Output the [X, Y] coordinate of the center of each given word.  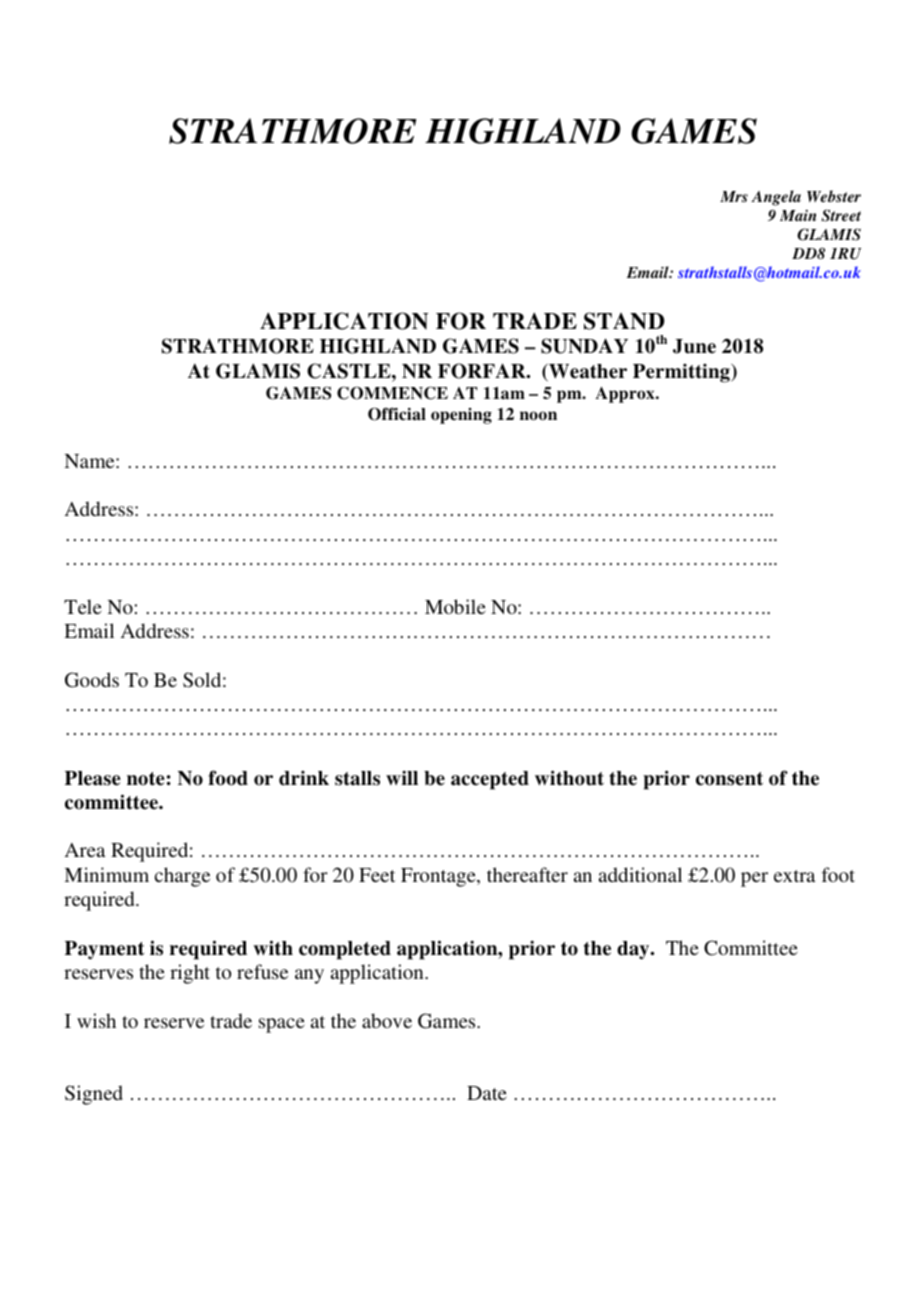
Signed [94, 1095]
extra [794, 876]
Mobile [455, 606]
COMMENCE [392, 393]
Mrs [734, 196]
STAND [624, 321]
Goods [92, 680]
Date [487, 1093]
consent [729, 779]
